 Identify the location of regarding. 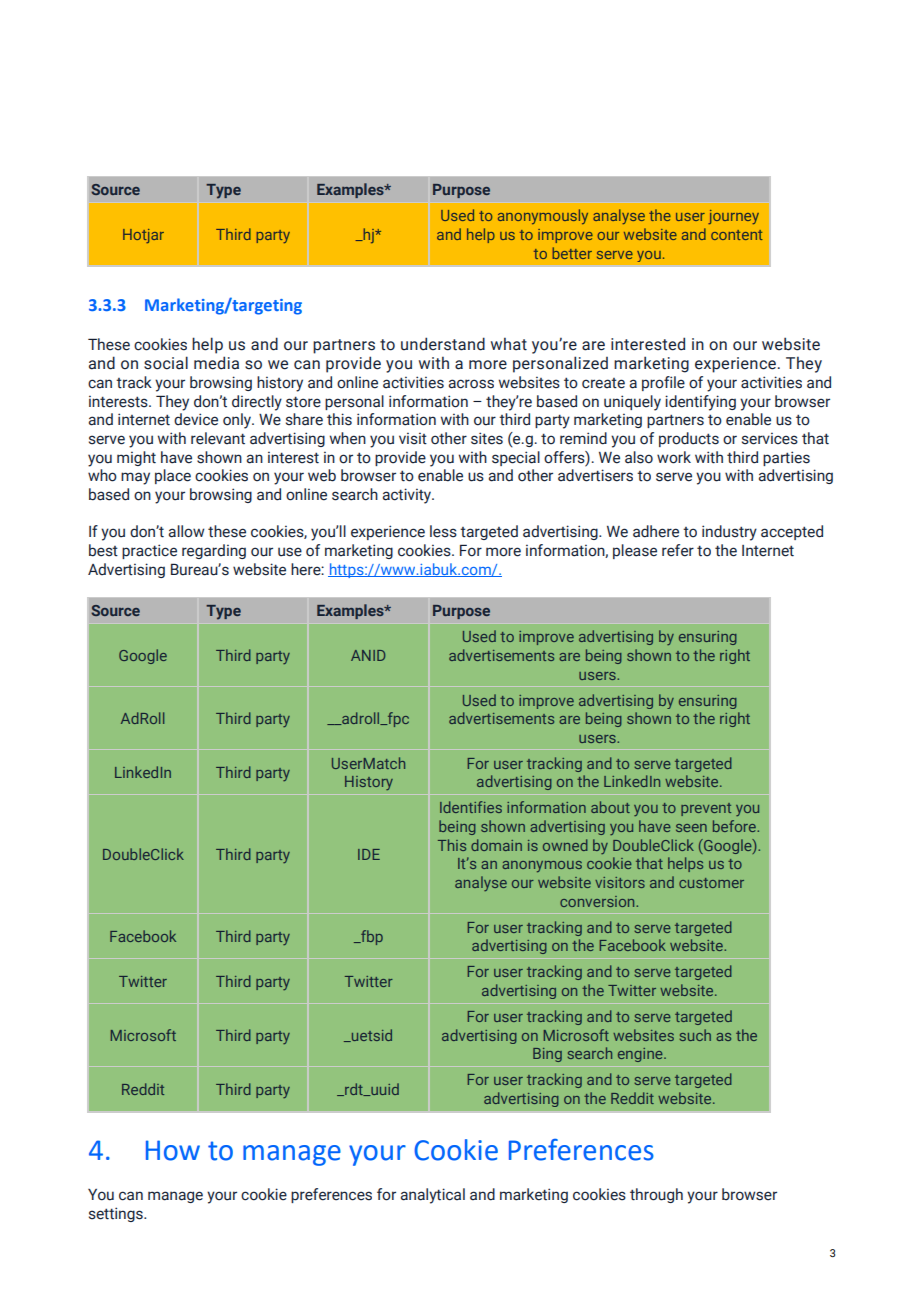
(214, 551).
